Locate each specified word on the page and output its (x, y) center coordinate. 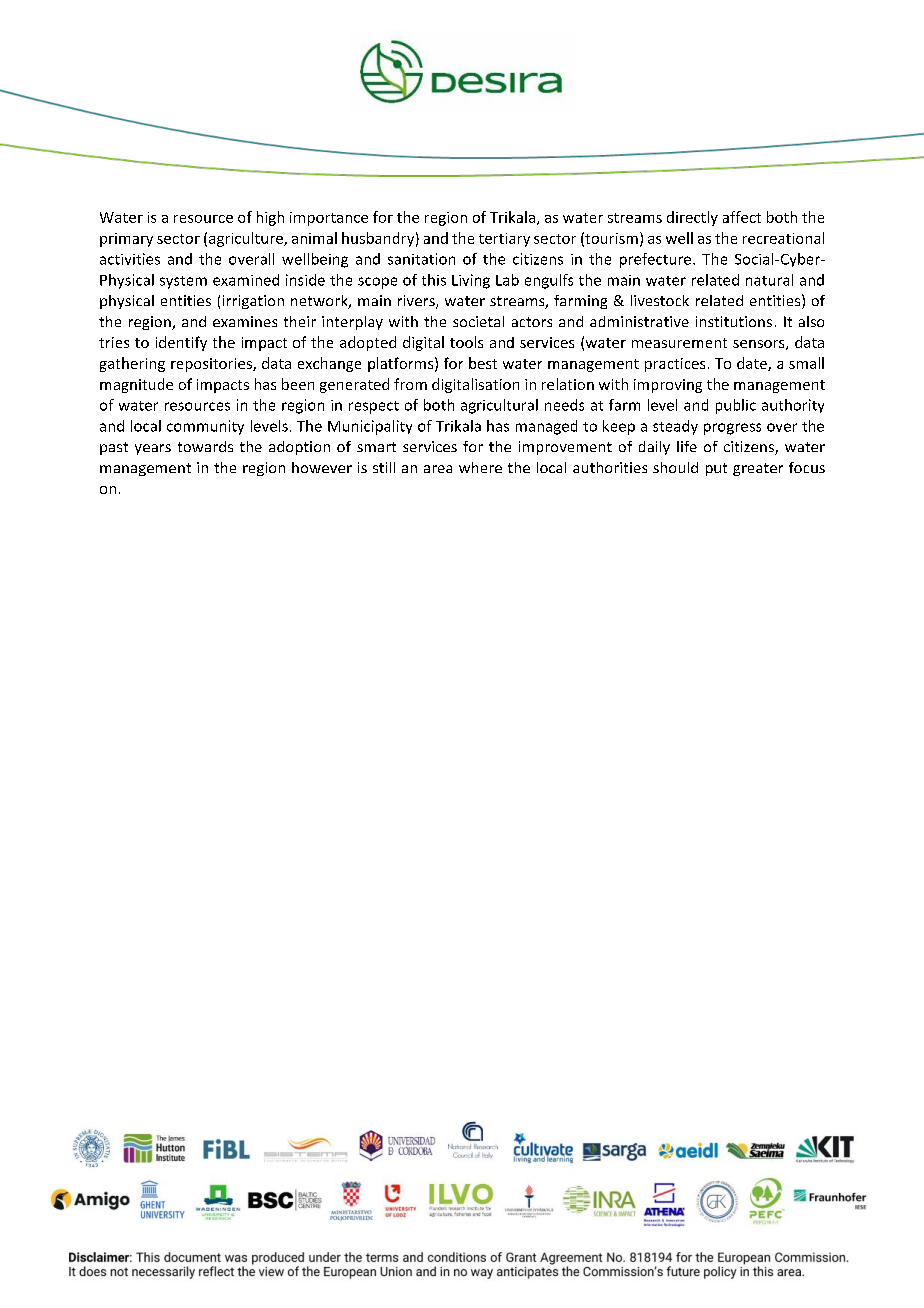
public (736, 406)
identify (181, 343)
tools (466, 342)
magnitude (136, 385)
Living (471, 281)
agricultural (499, 406)
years (153, 449)
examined (246, 280)
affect (742, 217)
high (270, 218)
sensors (760, 345)
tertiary (504, 240)
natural (769, 280)
